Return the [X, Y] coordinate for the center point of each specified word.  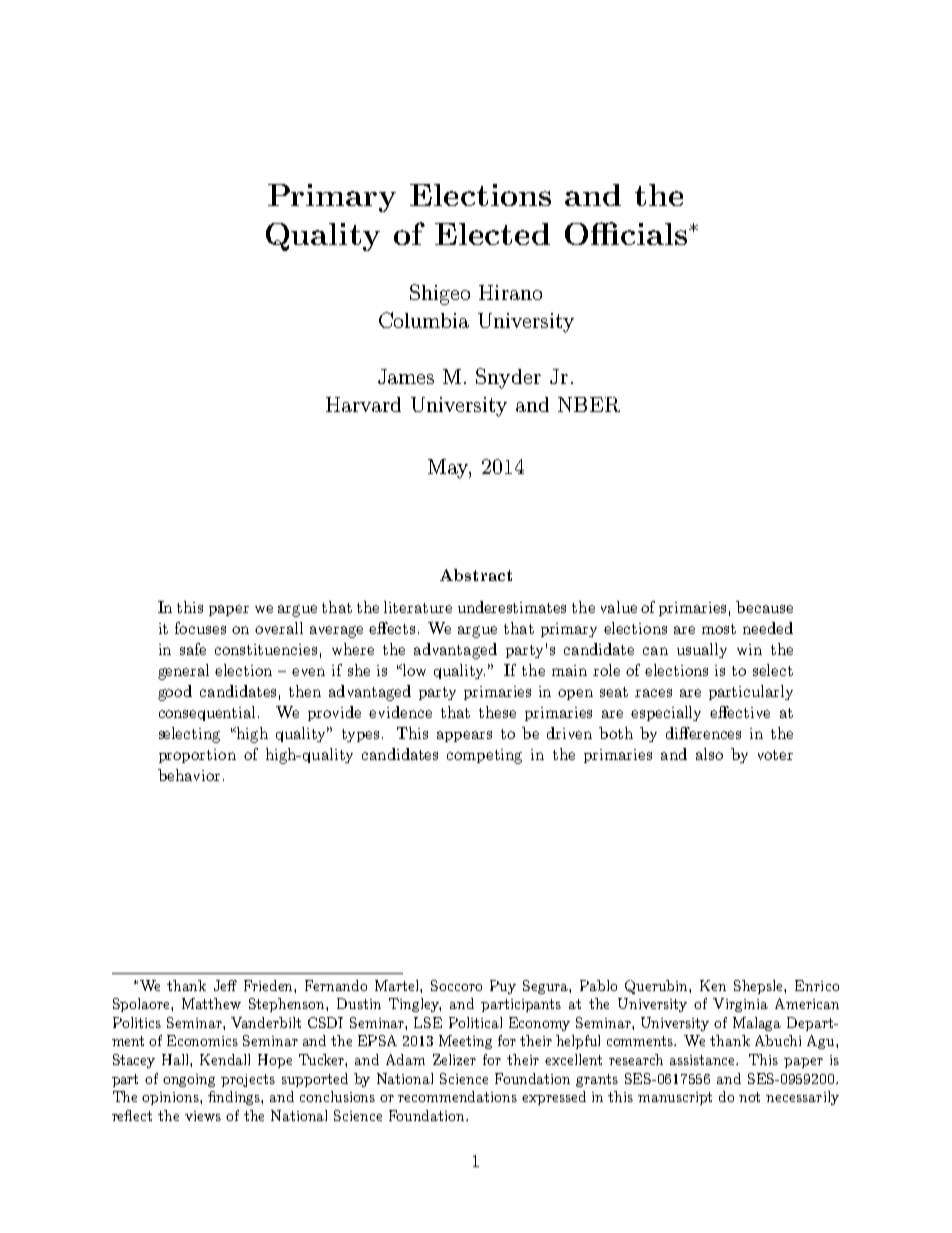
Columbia [424, 320]
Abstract [476, 575]
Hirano [510, 292]
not [749, 1097]
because [764, 607]
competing [484, 756]
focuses [200, 628]
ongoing [189, 1080]
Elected [492, 234]
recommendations [457, 1096]
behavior [189, 775]
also [709, 754]
